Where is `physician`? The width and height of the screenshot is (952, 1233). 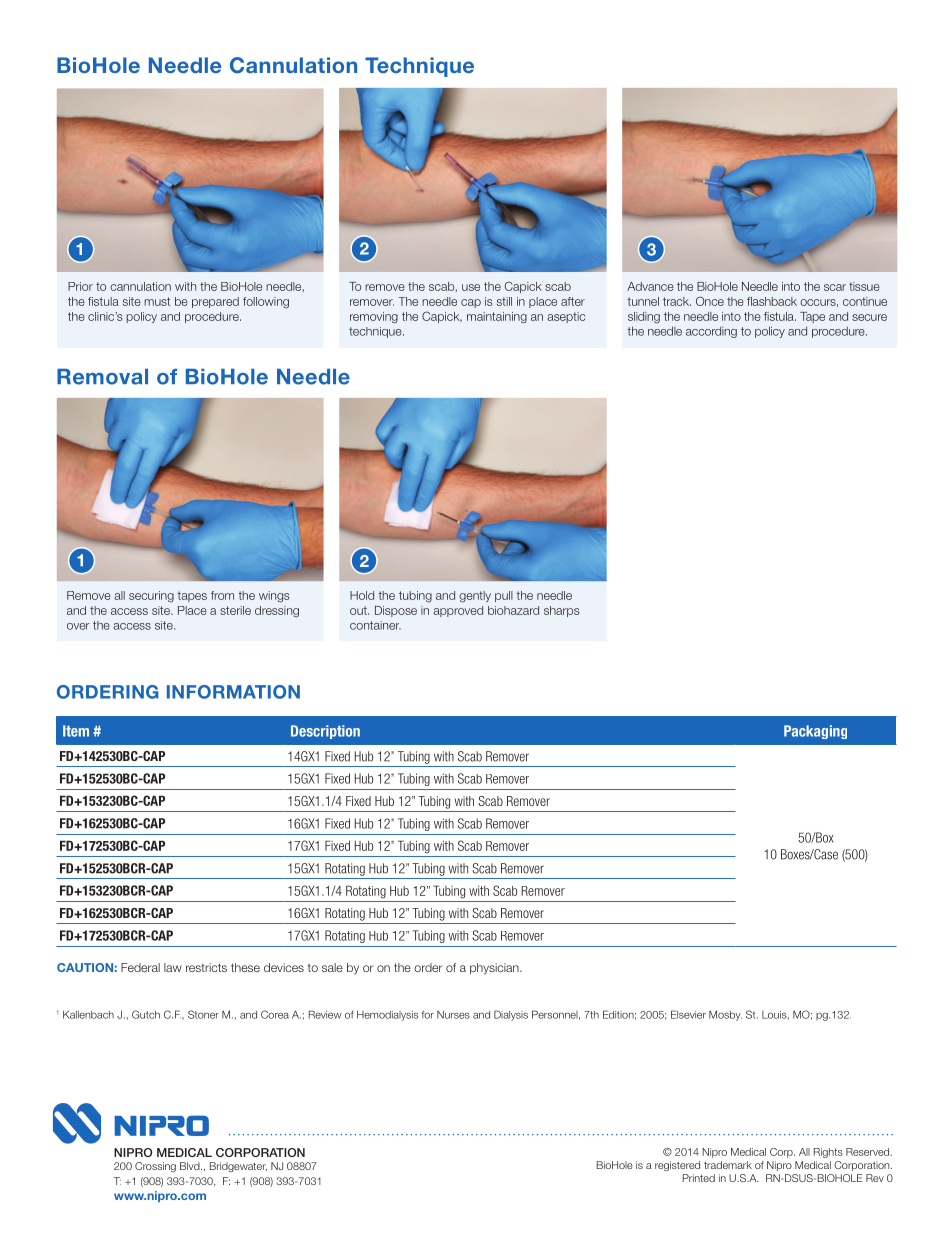
physician is located at coordinates (495, 969).
